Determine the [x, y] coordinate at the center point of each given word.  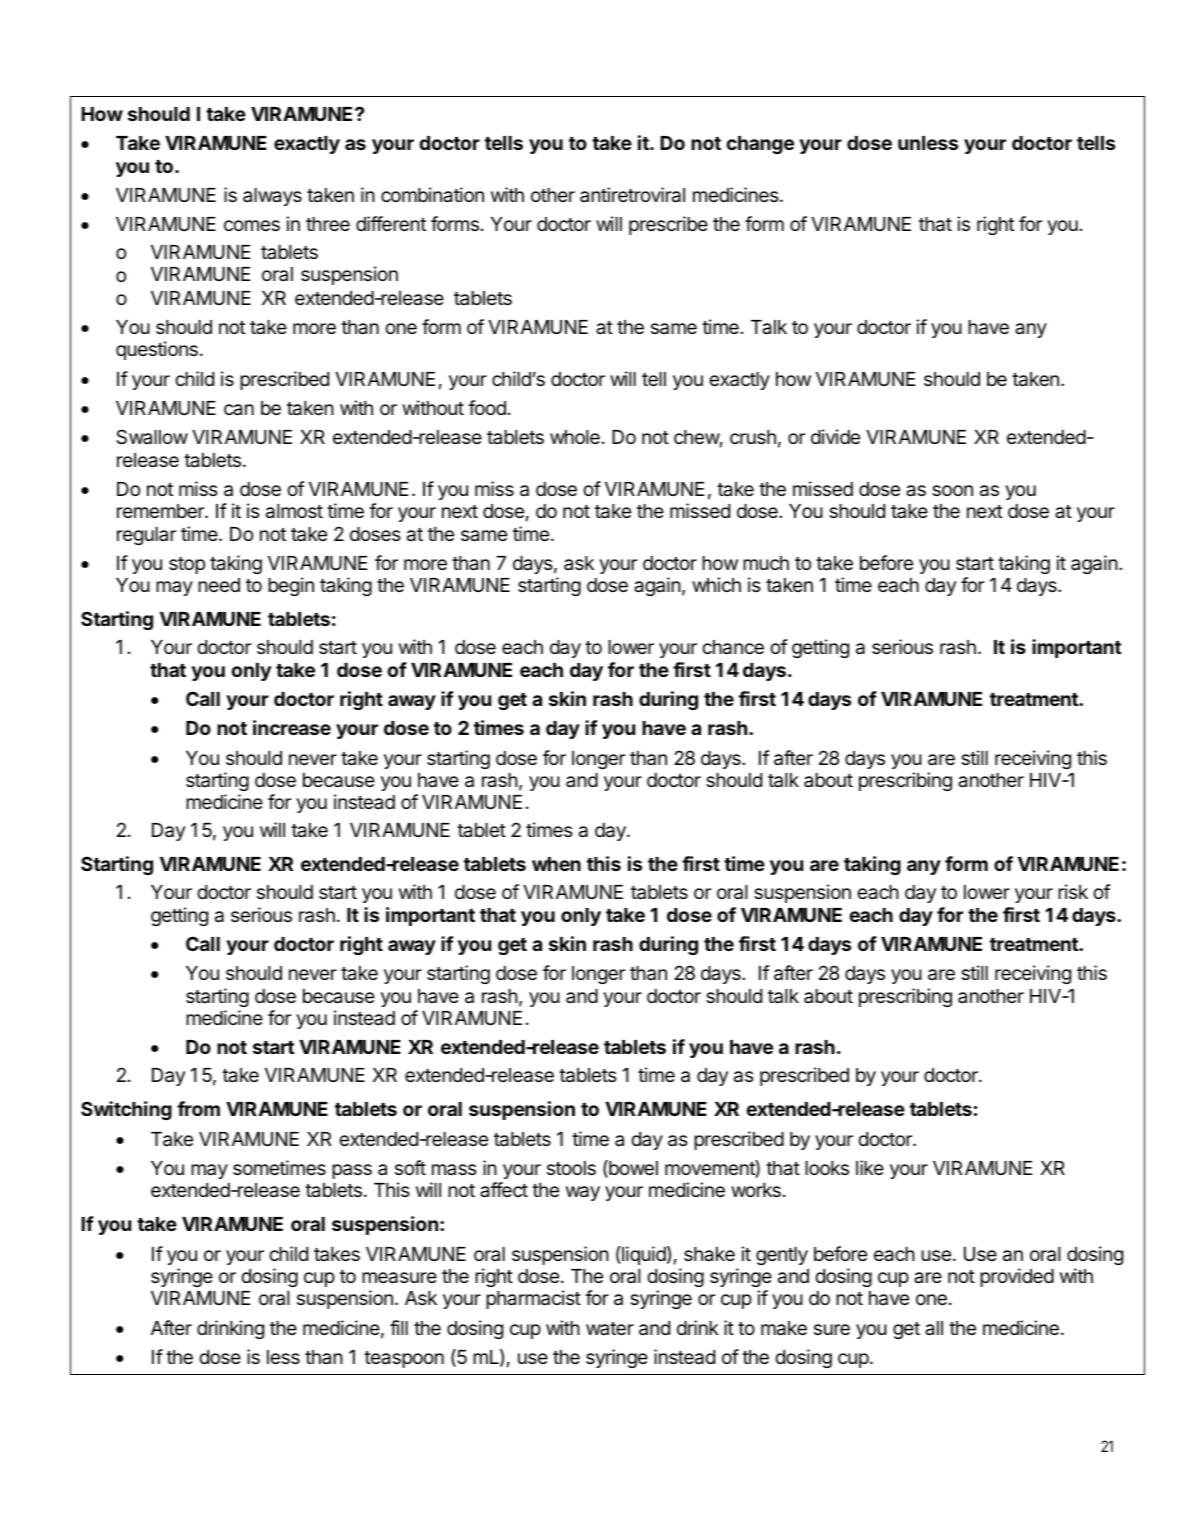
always [272, 197]
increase [292, 727]
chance [733, 647]
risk [1073, 891]
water [610, 1328]
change [760, 145]
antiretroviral [632, 195]
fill [399, 1327]
